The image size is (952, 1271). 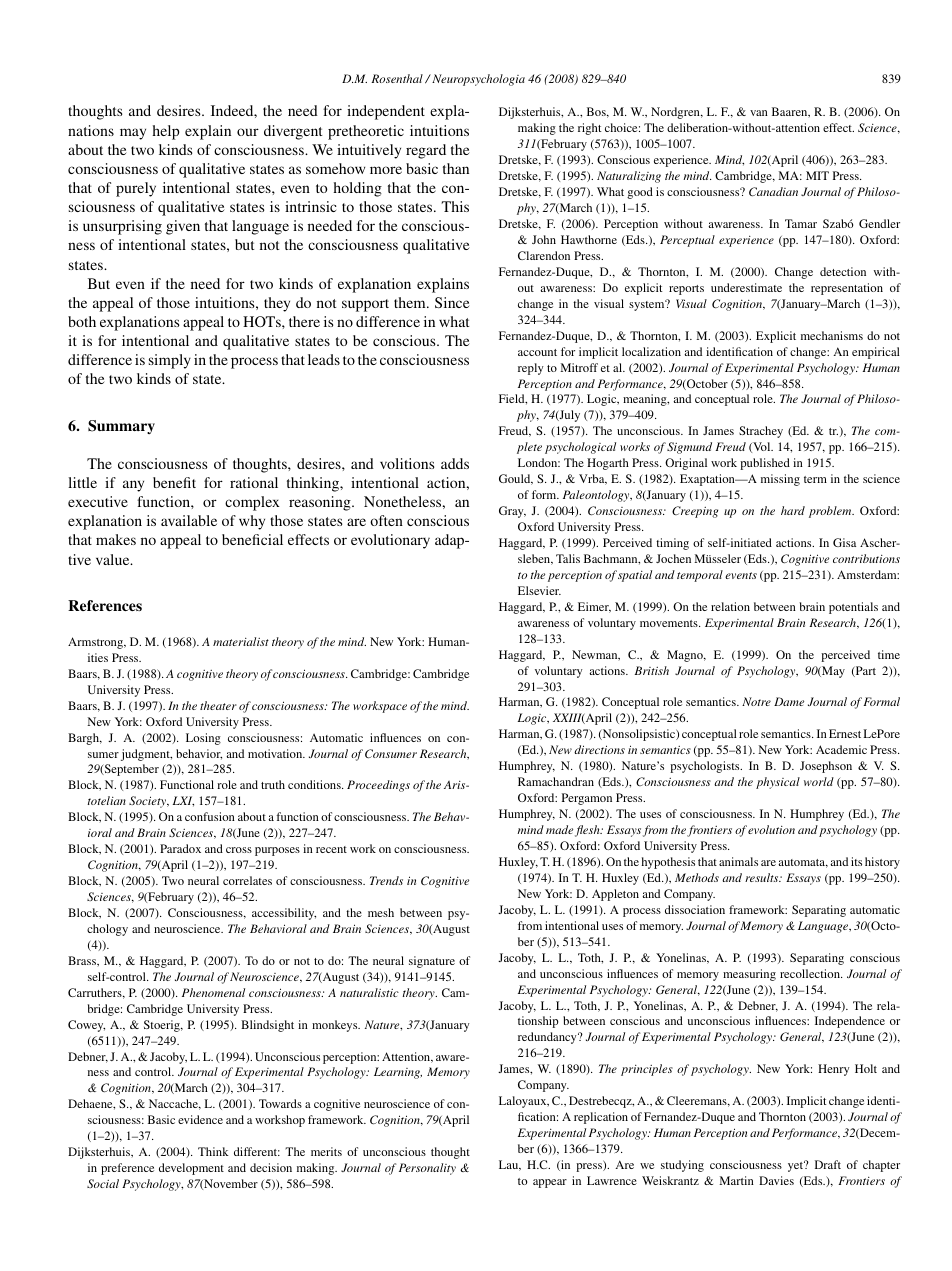 I want to click on development, so click(x=191, y=1169).
